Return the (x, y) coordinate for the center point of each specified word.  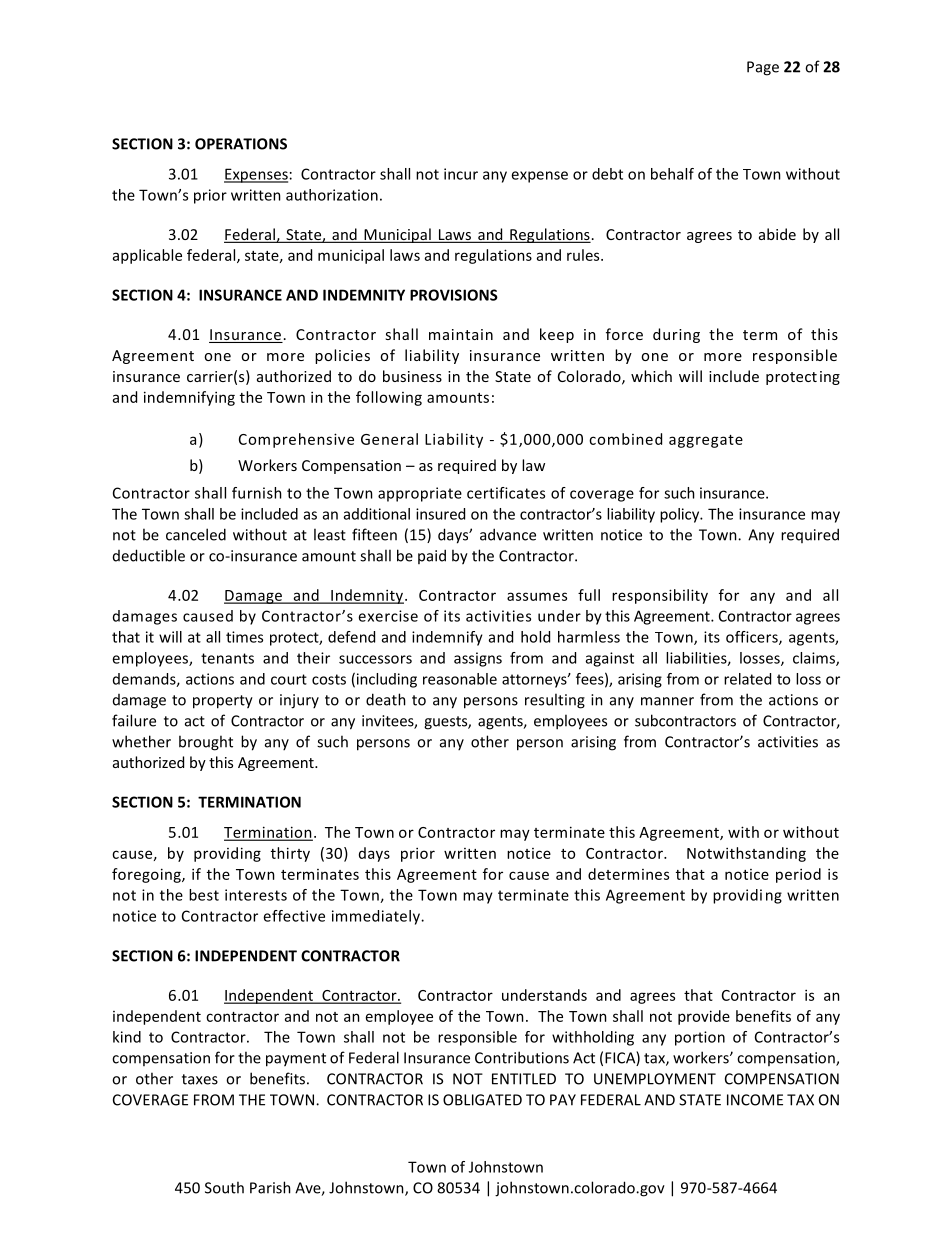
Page (763, 68)
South (224, 1187)
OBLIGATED (482, 1100)
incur (461, 174)
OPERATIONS (241, 144)
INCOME (755, 1100)
